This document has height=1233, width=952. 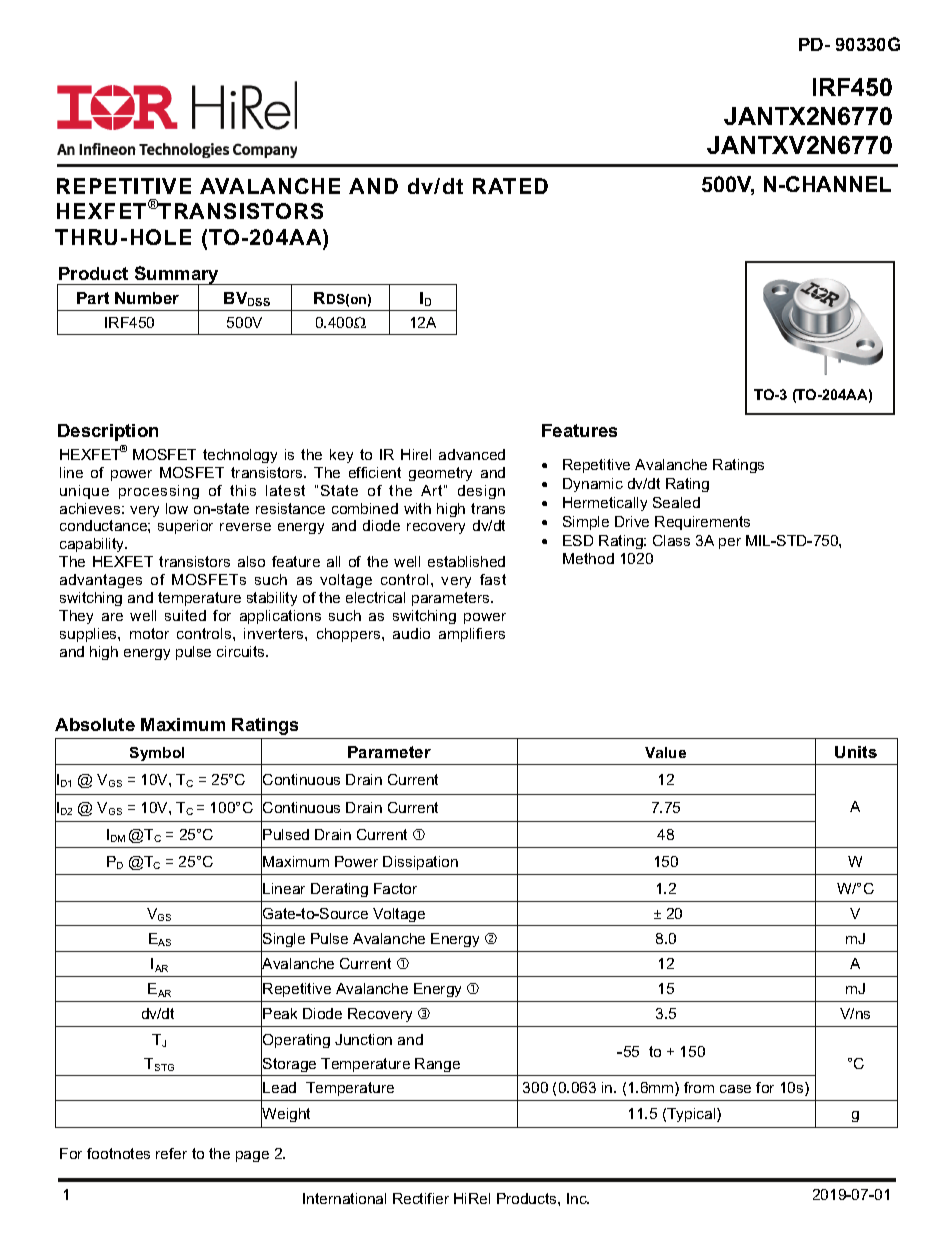 I want to click on Peak, so click(x=280, y=1013).
